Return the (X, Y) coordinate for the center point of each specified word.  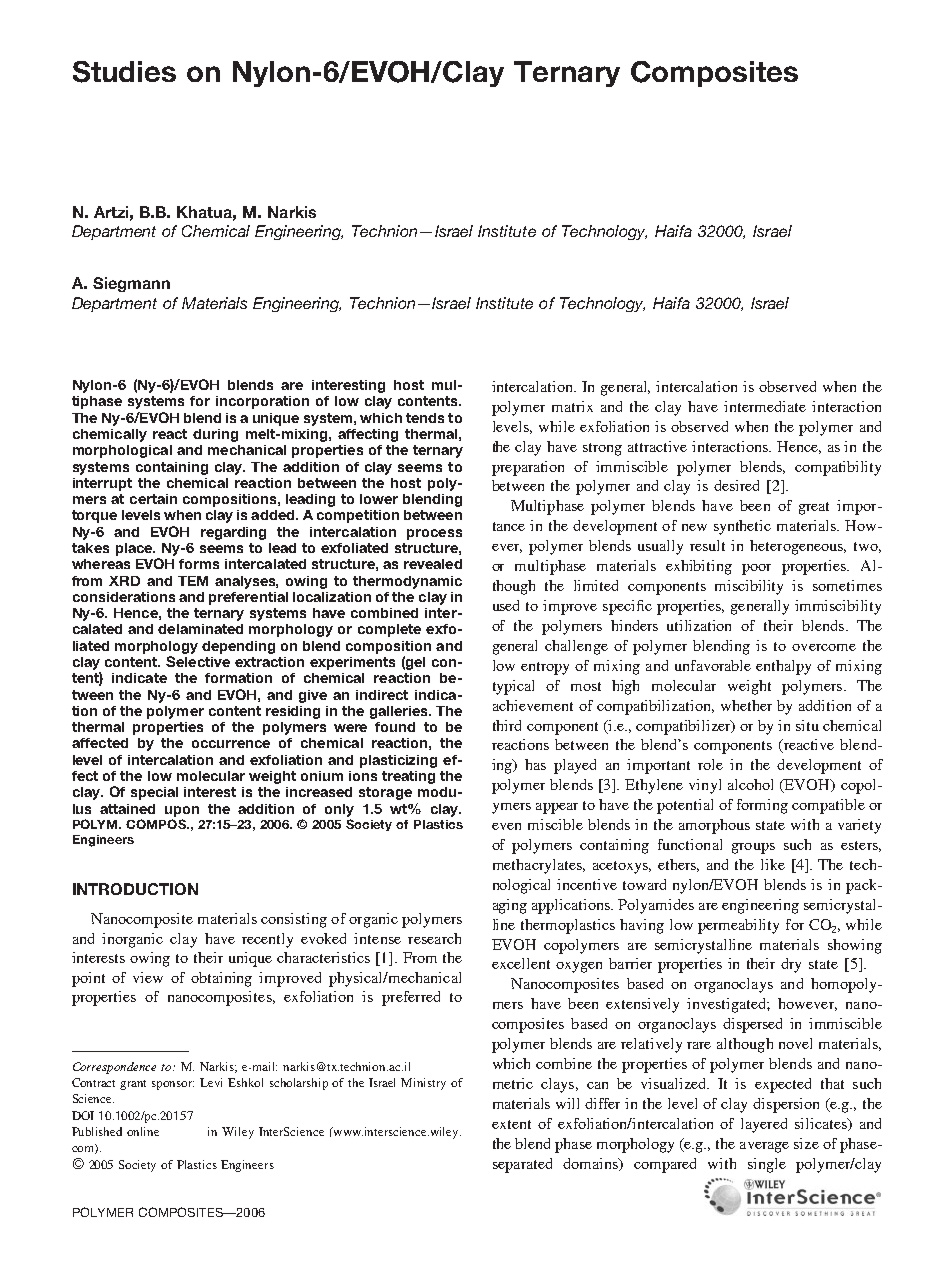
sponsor (173, 1085)
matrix (572, 406)
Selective (198, 661)
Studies (124, 72)
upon (182, 811)
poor (756, 569)
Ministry (423, 1084)
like (773, 864)
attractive (657, 446)
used (506, 605)
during (215, 435)
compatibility (838, 468)
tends (425, 418)
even (506, 826)
